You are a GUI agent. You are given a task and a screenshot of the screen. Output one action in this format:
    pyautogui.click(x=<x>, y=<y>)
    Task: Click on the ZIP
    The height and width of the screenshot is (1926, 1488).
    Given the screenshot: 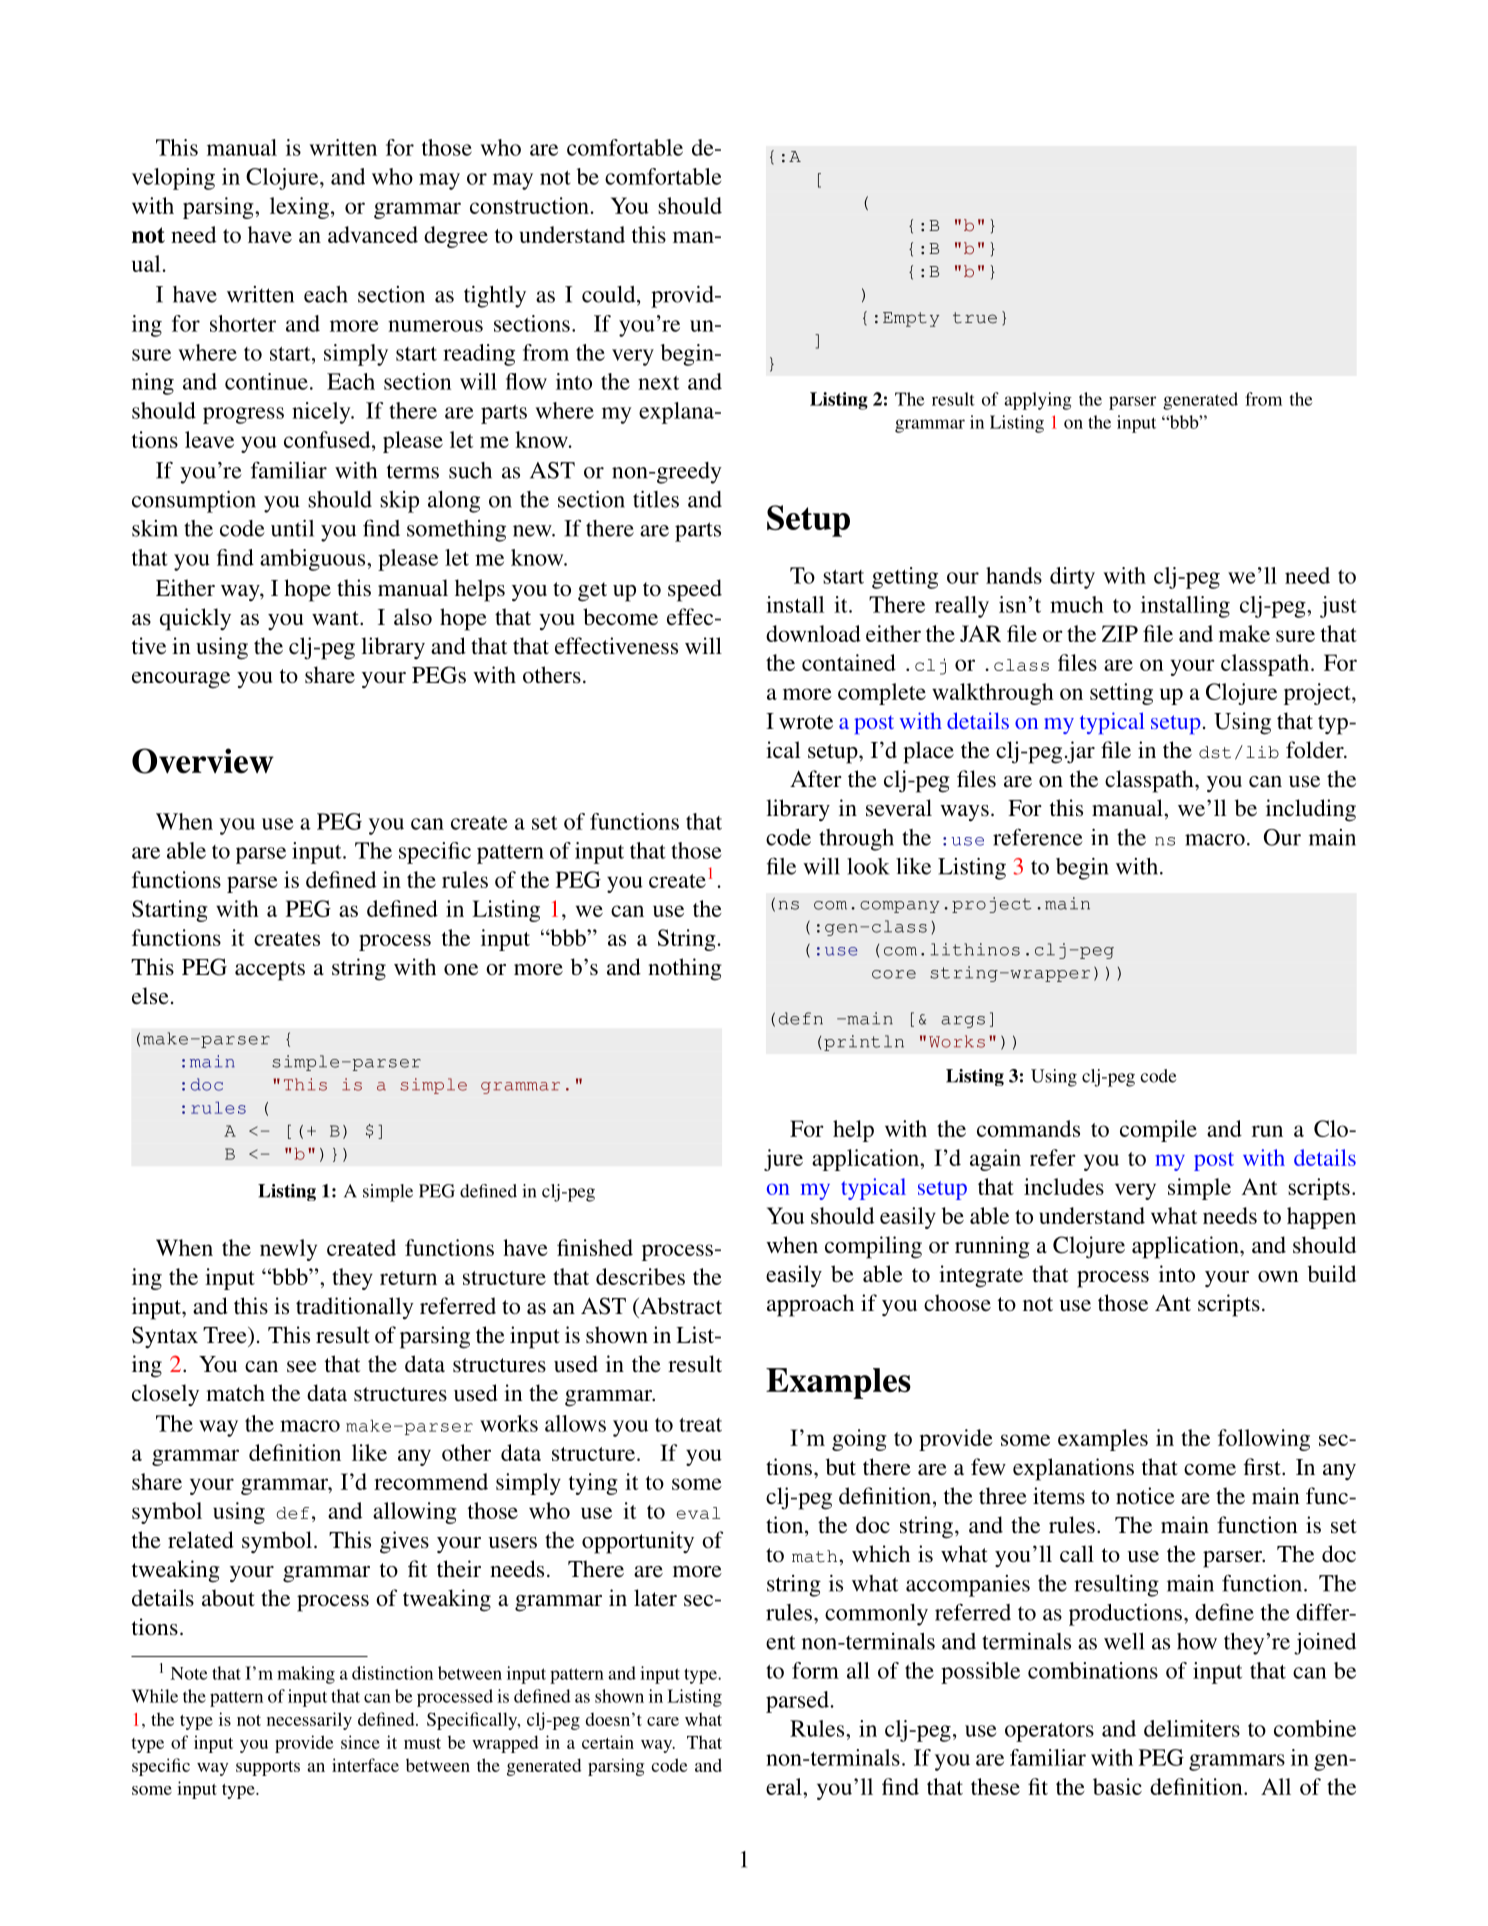 What is the action you would take?
    pyautogui.click(x=1120, y=633)
